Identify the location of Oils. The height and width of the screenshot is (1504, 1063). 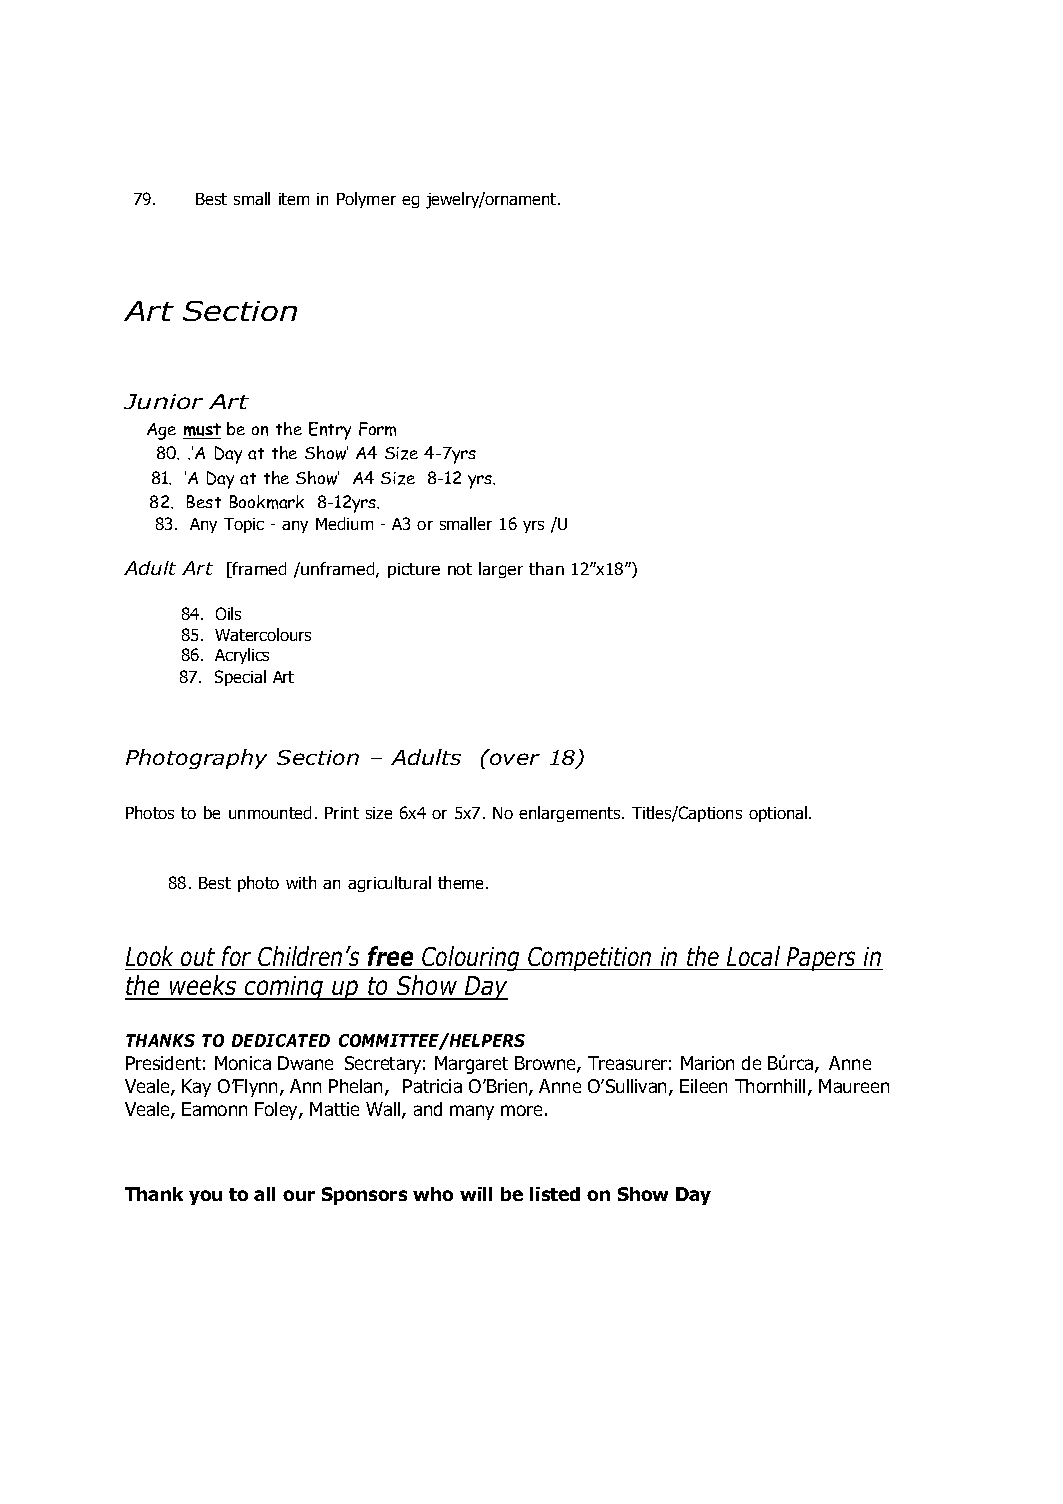
(228, 613).
